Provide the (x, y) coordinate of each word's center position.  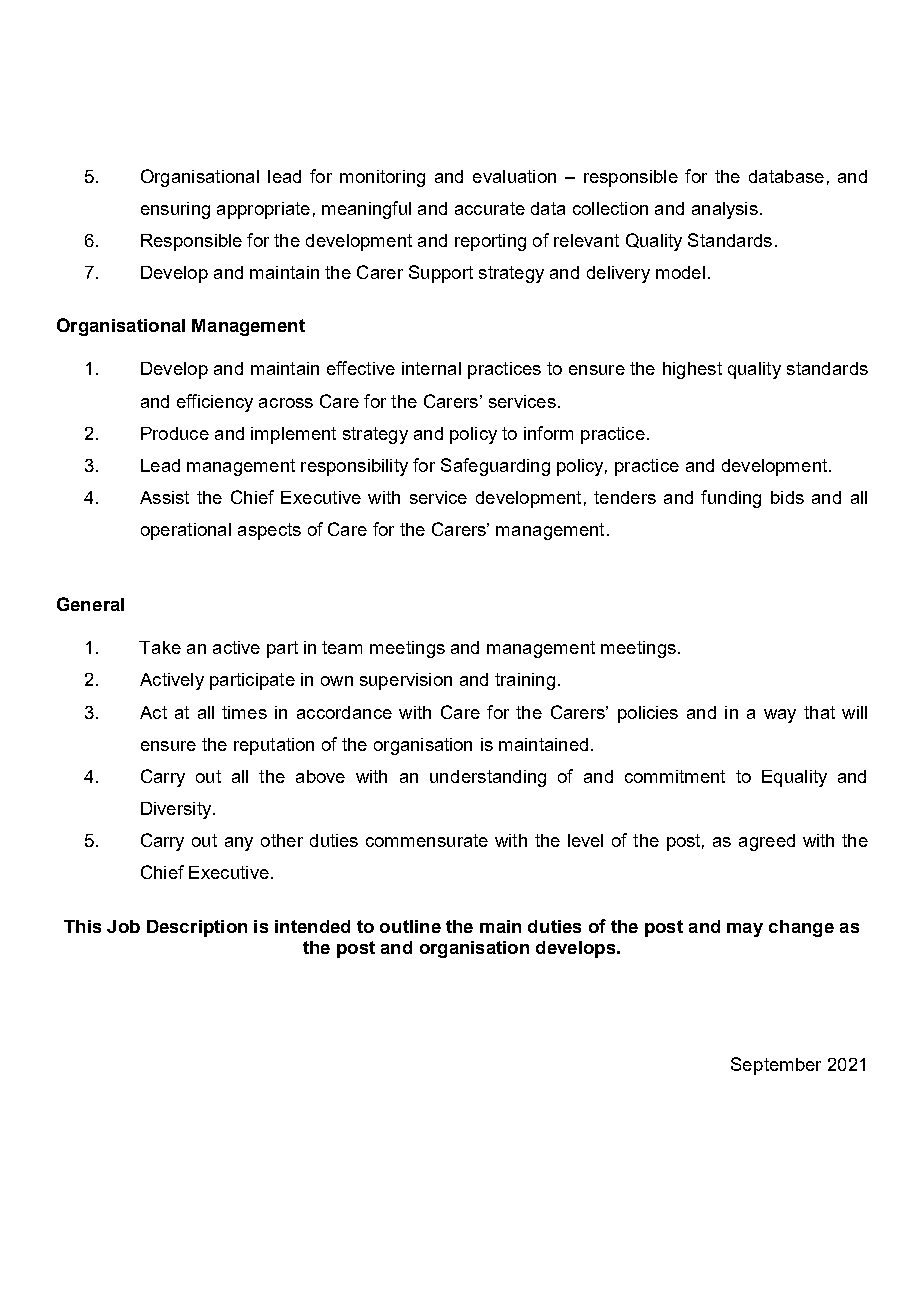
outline (410, 926)
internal (431, 368)
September (776, 1066)
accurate (490, 208)
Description (197, 928)
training (525, 681)
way (780, 716)
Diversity (176, 810)
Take (160, 647)
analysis (725, 210)
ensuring (175, 210)
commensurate (427, 840)
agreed (767, 842)
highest (692, 370)
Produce (175, 433)
